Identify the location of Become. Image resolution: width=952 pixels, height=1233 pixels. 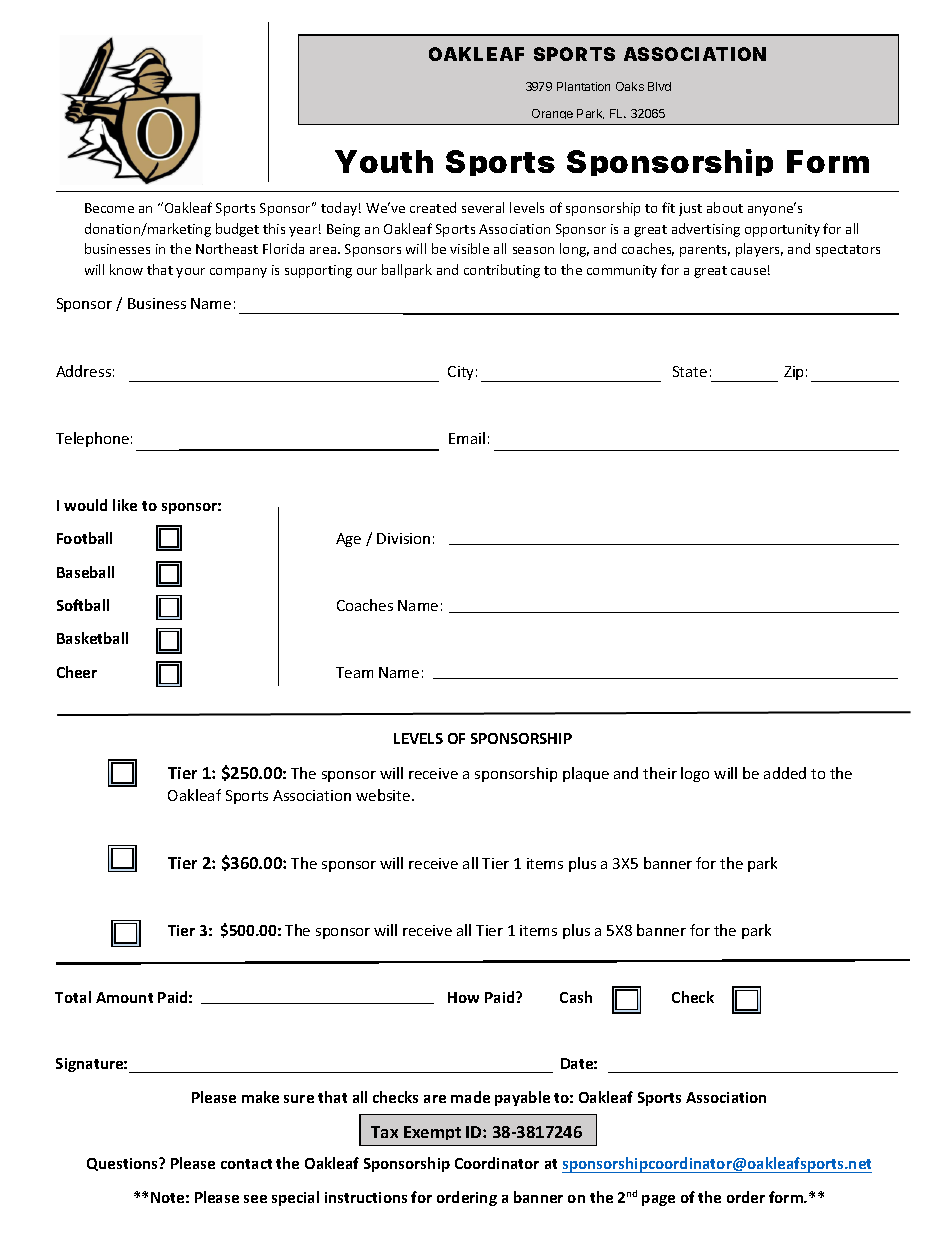
(109, 208).
